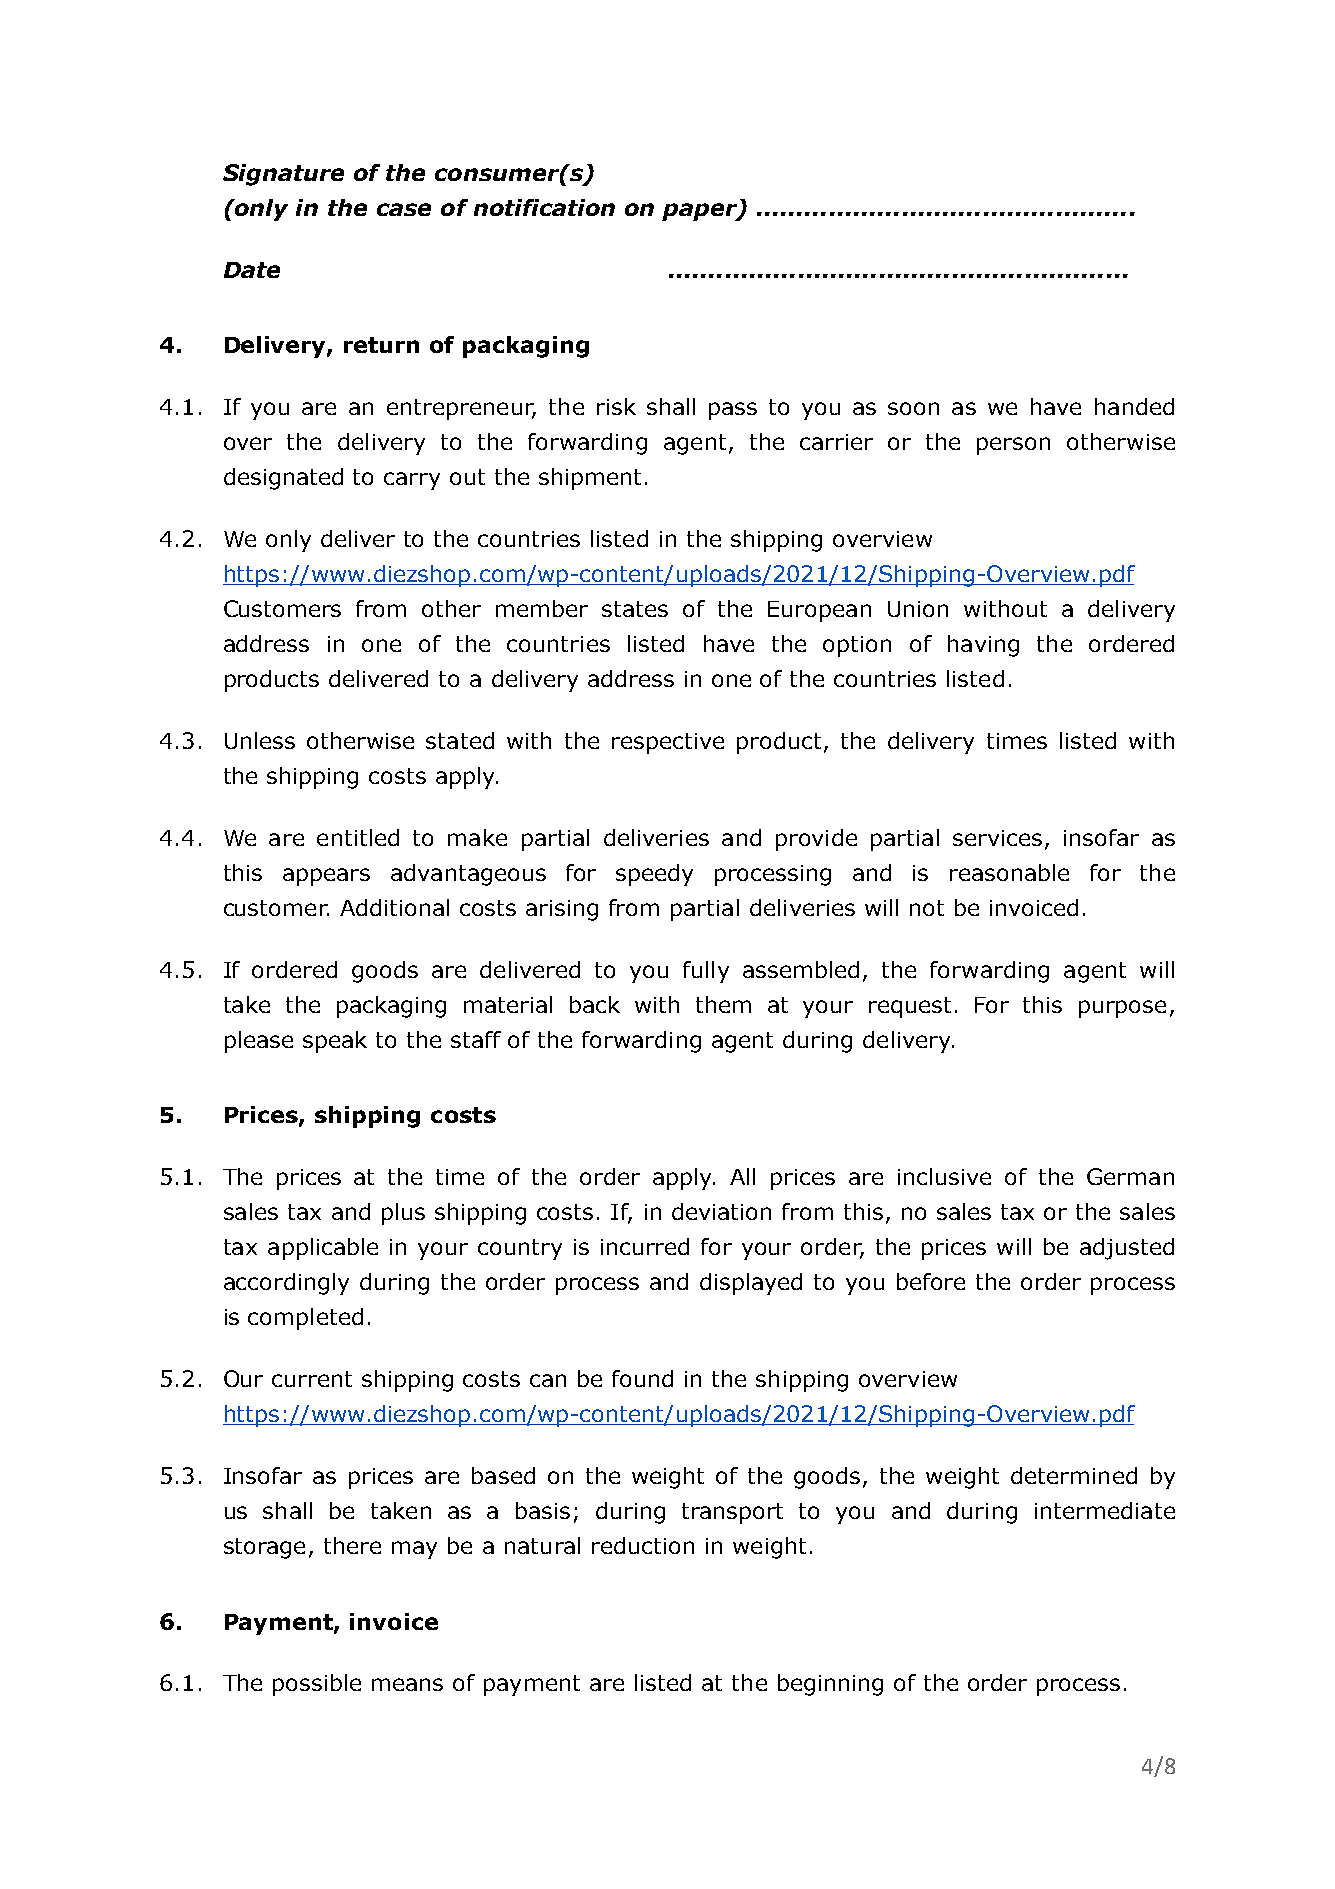 This screenshot has height=1889, width=1335. What do you see at coordinates (323, 1249) in the screenshot?
I see `applicable` at bounding box center [323, 1249].
